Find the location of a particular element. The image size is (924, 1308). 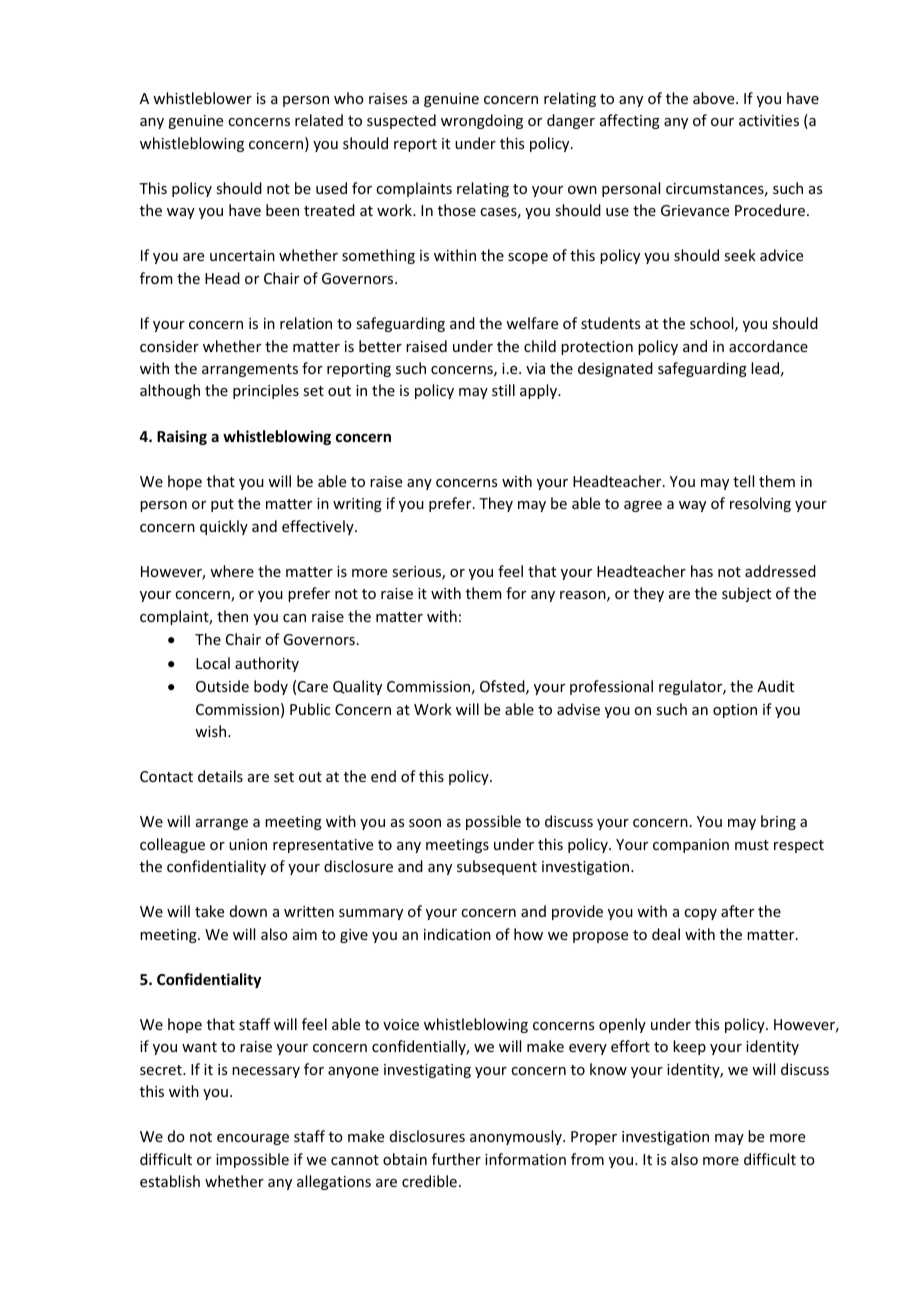

wrongdoing is located at coordinates (482, 121).
